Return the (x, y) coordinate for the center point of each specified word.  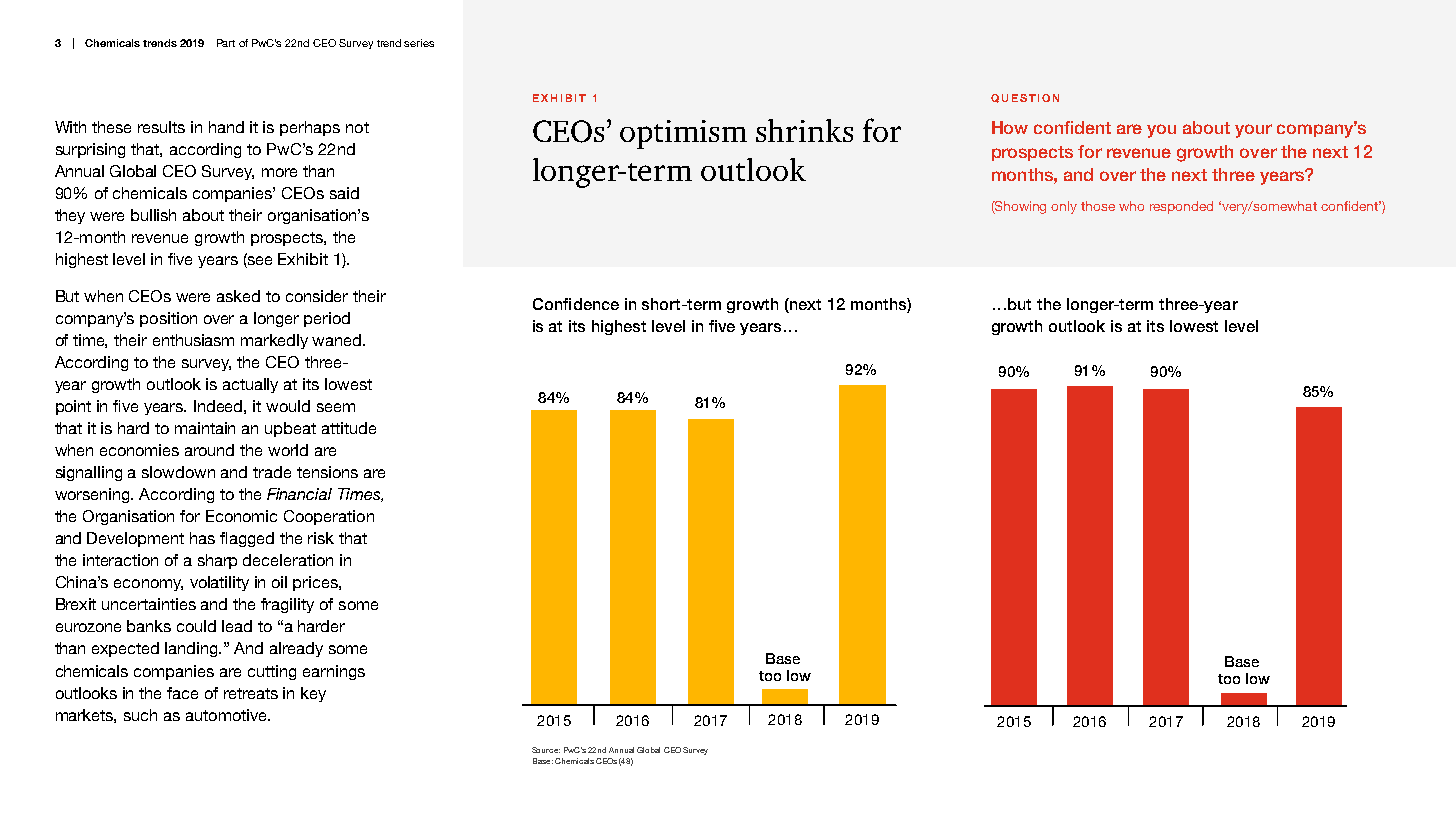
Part (226, 43)
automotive (228, 715)
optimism (683, 134)
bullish (153, 215)
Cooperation (329, 517)
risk (321, 538)
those (1098, 206)
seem (336, 407)
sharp (217, 561)
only (1064, 207)
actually (250, 385)
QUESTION (1025, 98)
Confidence (576, 304)
